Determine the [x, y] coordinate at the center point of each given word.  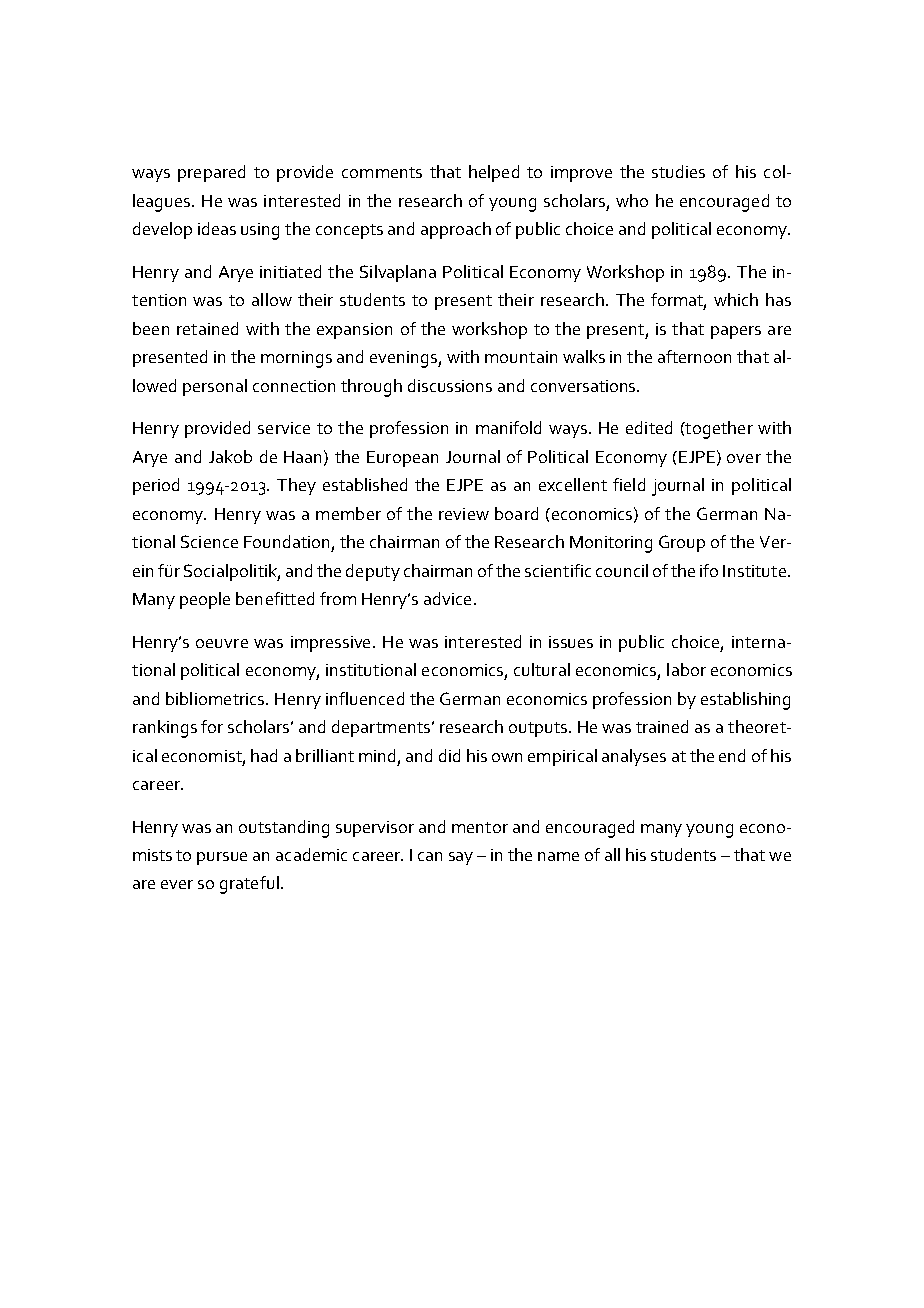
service [284, 428]
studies [678, 171]
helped [494, 173]
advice [447, 598]
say [461, 858]
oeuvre [222, 643]
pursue [222, 858]
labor [686, 669]
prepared [211, 173]
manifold [508, 427]
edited [649, 427]
